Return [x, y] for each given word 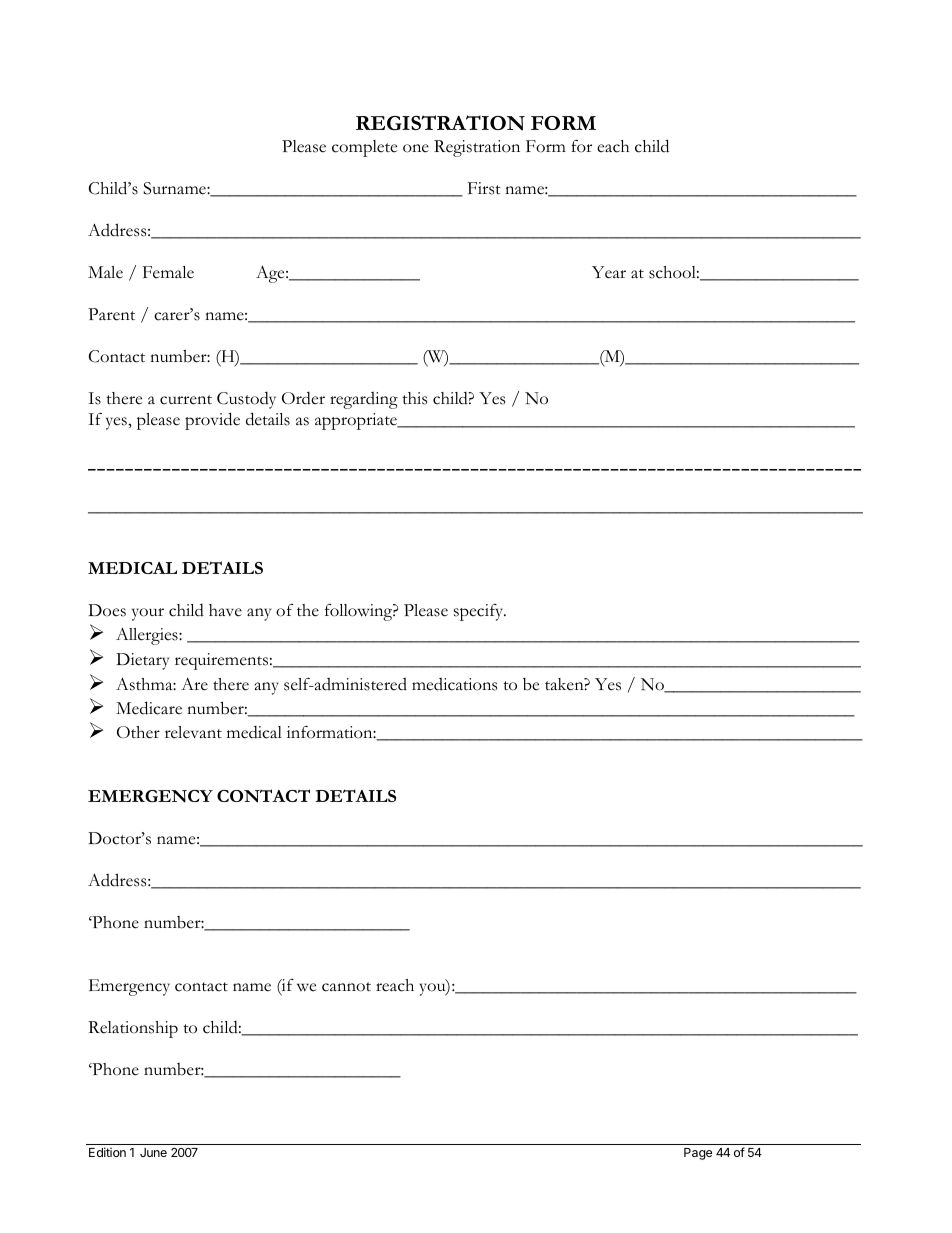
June [153, 1152]
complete [364, 148]
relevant [193, 732]
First [484, 188]
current [186, 400]
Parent [111, 314]
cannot [346, 987]
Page [698, 1154]
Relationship [133, 1029]
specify [480, 612]
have [225, 610]
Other [138, 732]
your [148, 614]
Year [609, 272]
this [414, 398]
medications [454, 684]
